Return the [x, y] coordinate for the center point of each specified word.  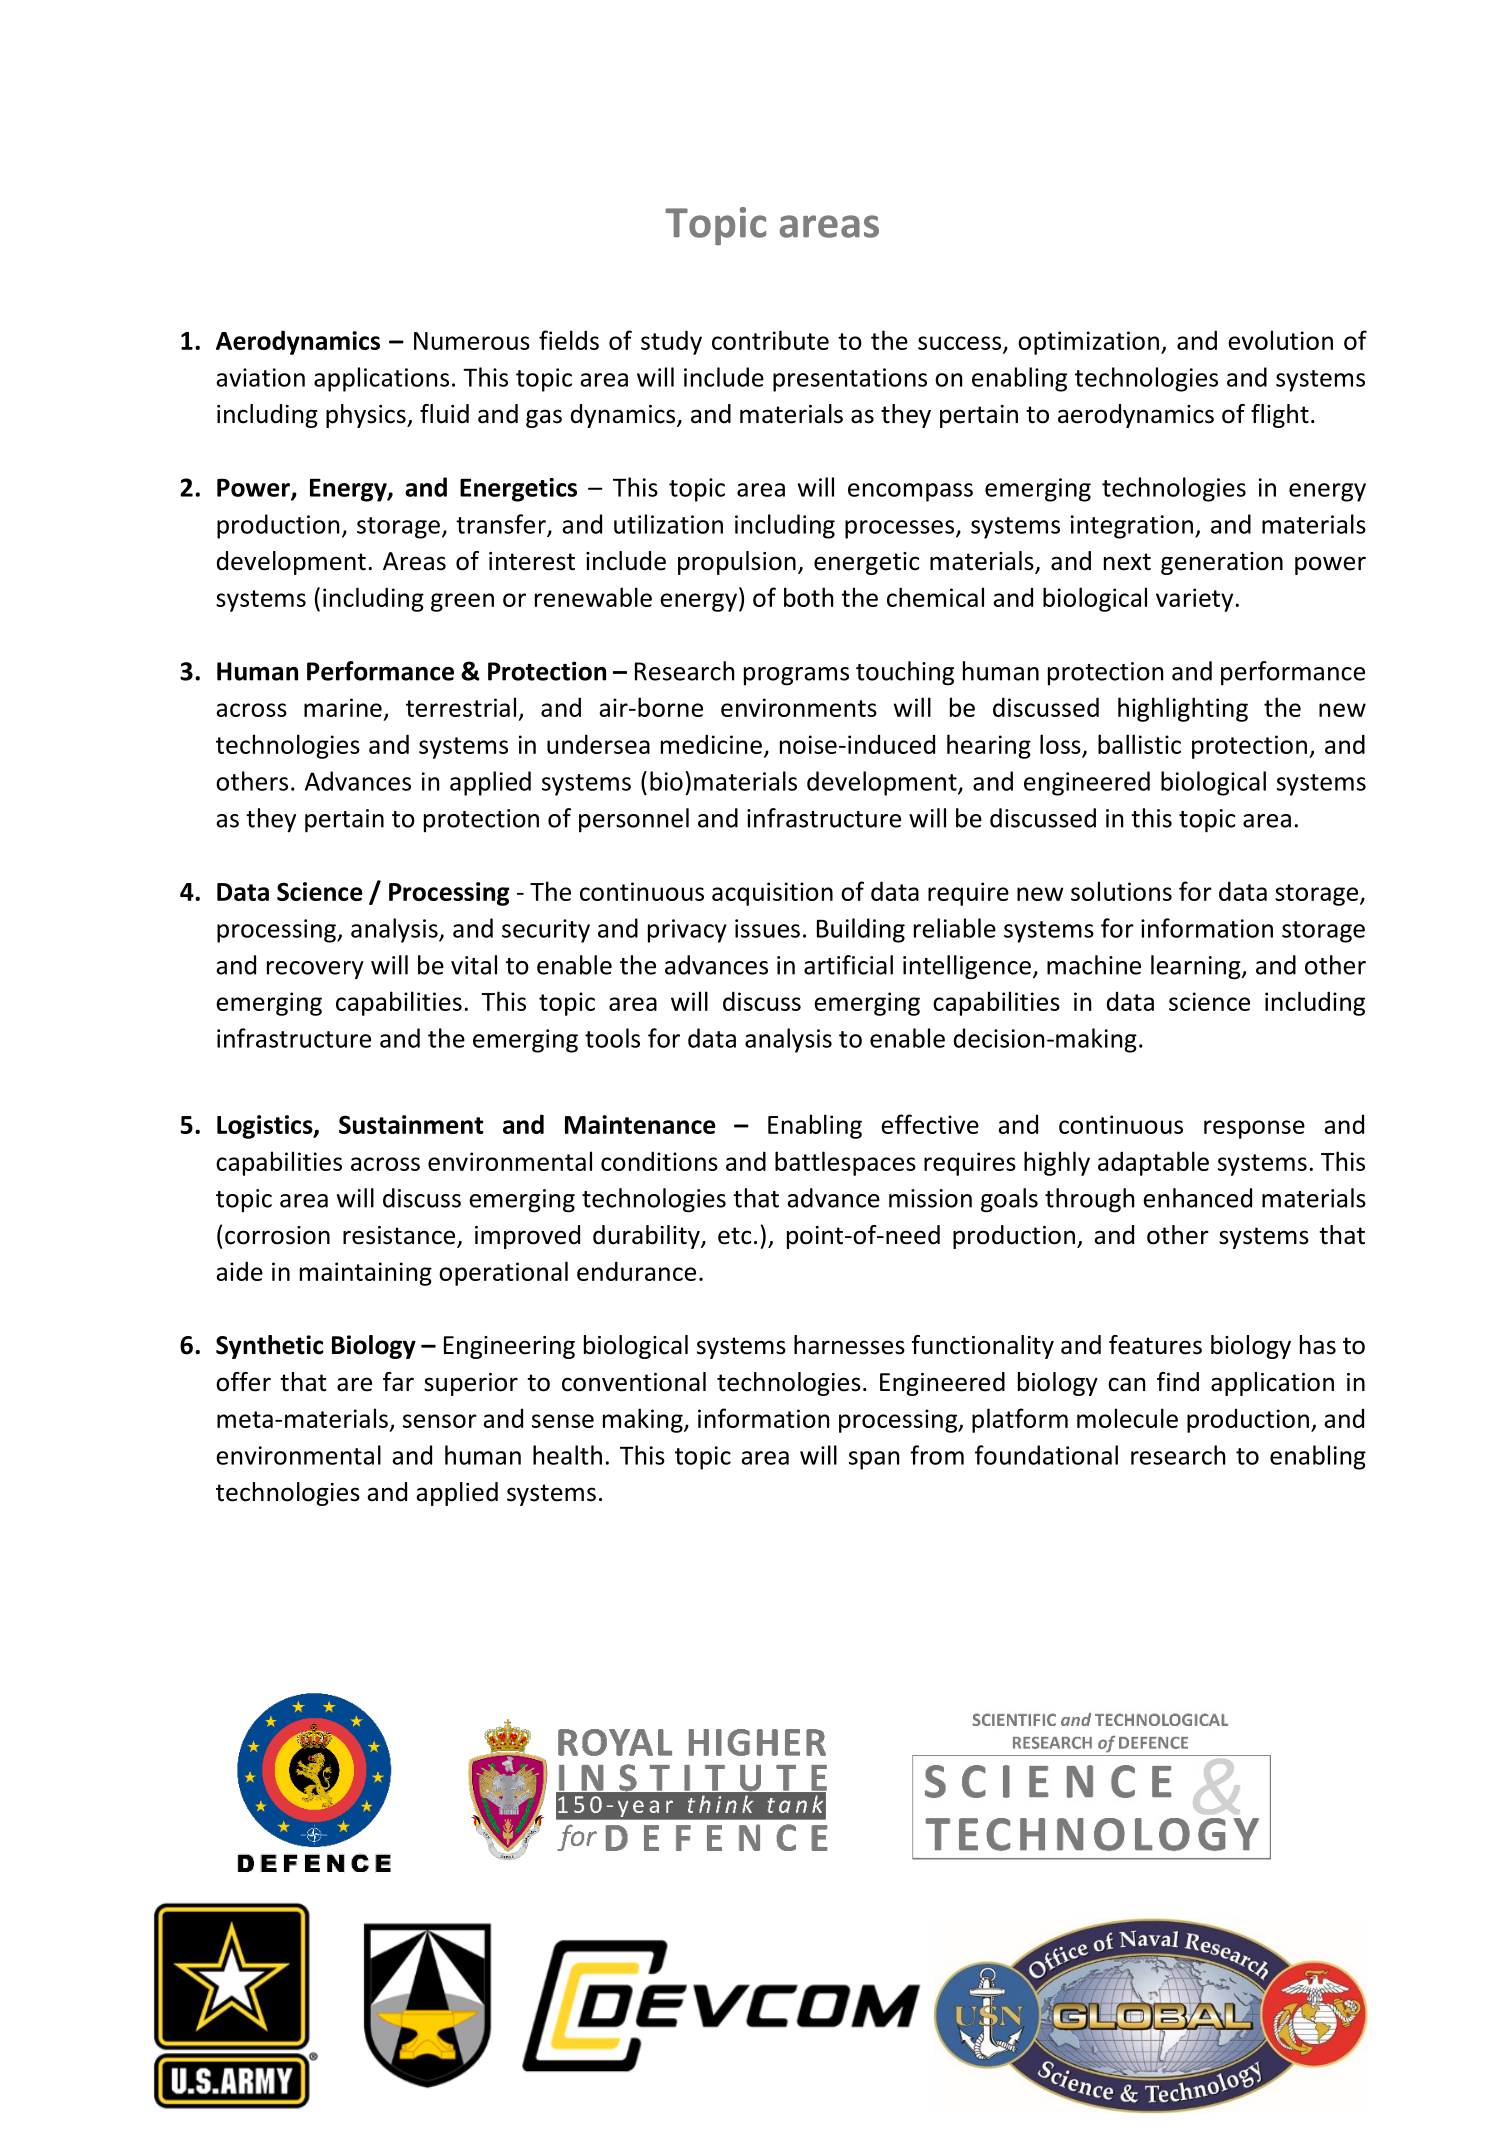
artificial [848, 965]
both [808, 597]
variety [1194, 600]
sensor [440, 1421]
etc [734, 1236]
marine [343, 707]
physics [367, 416]
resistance [400, 1236]
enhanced [1197, 1198]
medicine [711, 744]
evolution [1280, 340]
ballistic [1139, 744]
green [462, 602]
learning [1197, 967]
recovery [315, 970]
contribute [770, 340]
